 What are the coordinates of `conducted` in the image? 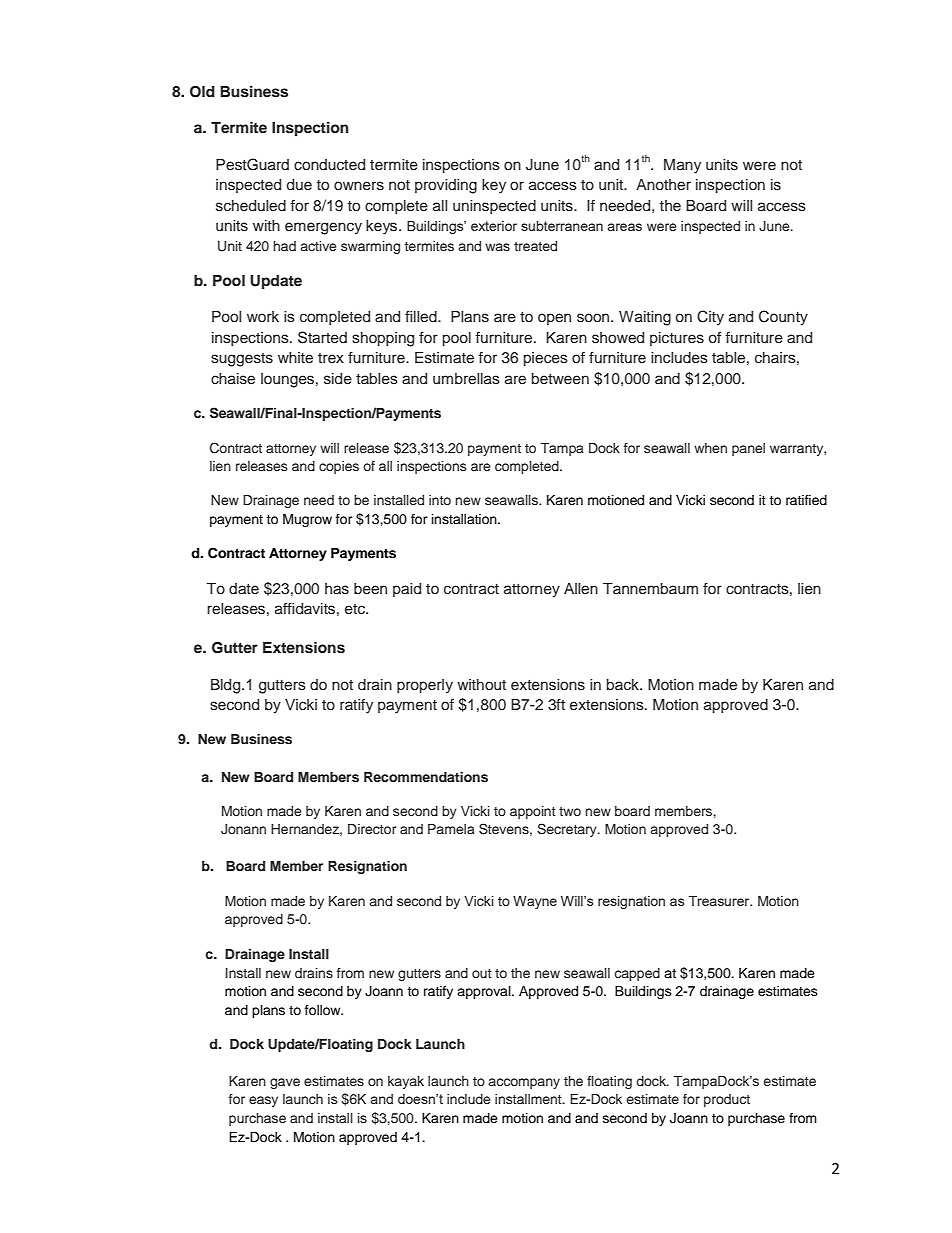 It's located at (329, 165).
